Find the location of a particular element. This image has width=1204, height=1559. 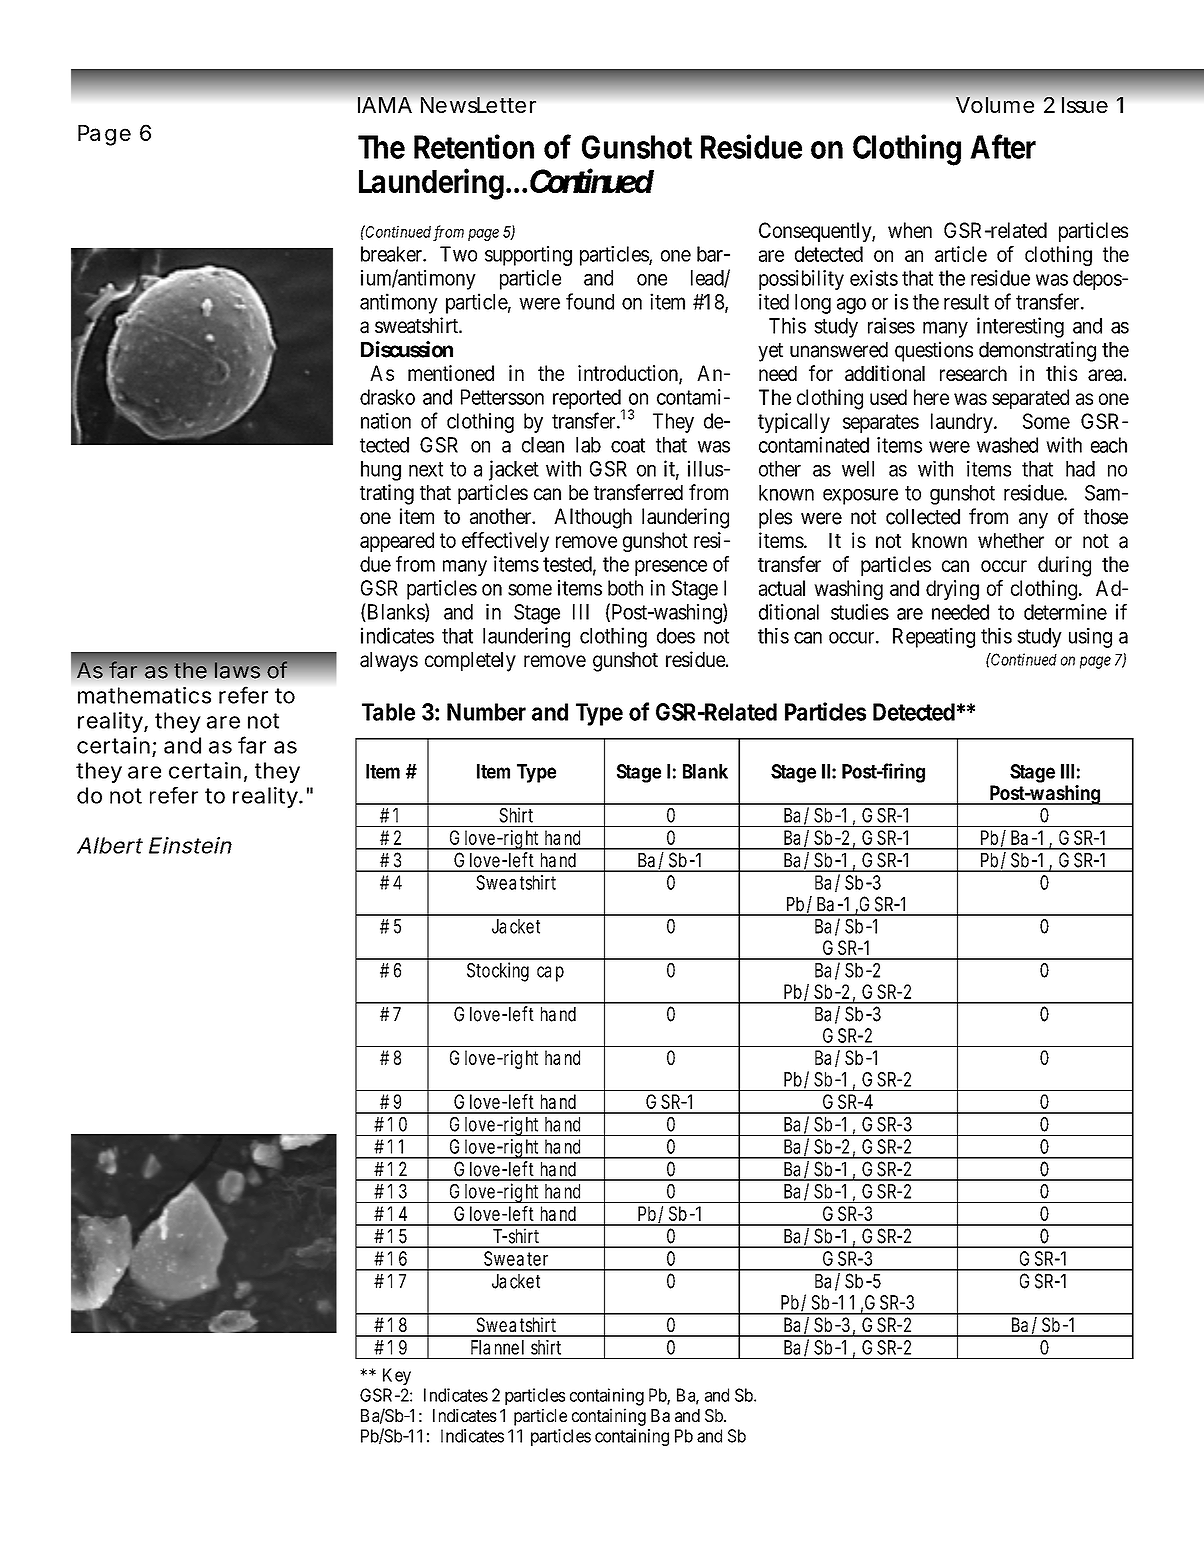

Number is located at coordinates (486, 712).
